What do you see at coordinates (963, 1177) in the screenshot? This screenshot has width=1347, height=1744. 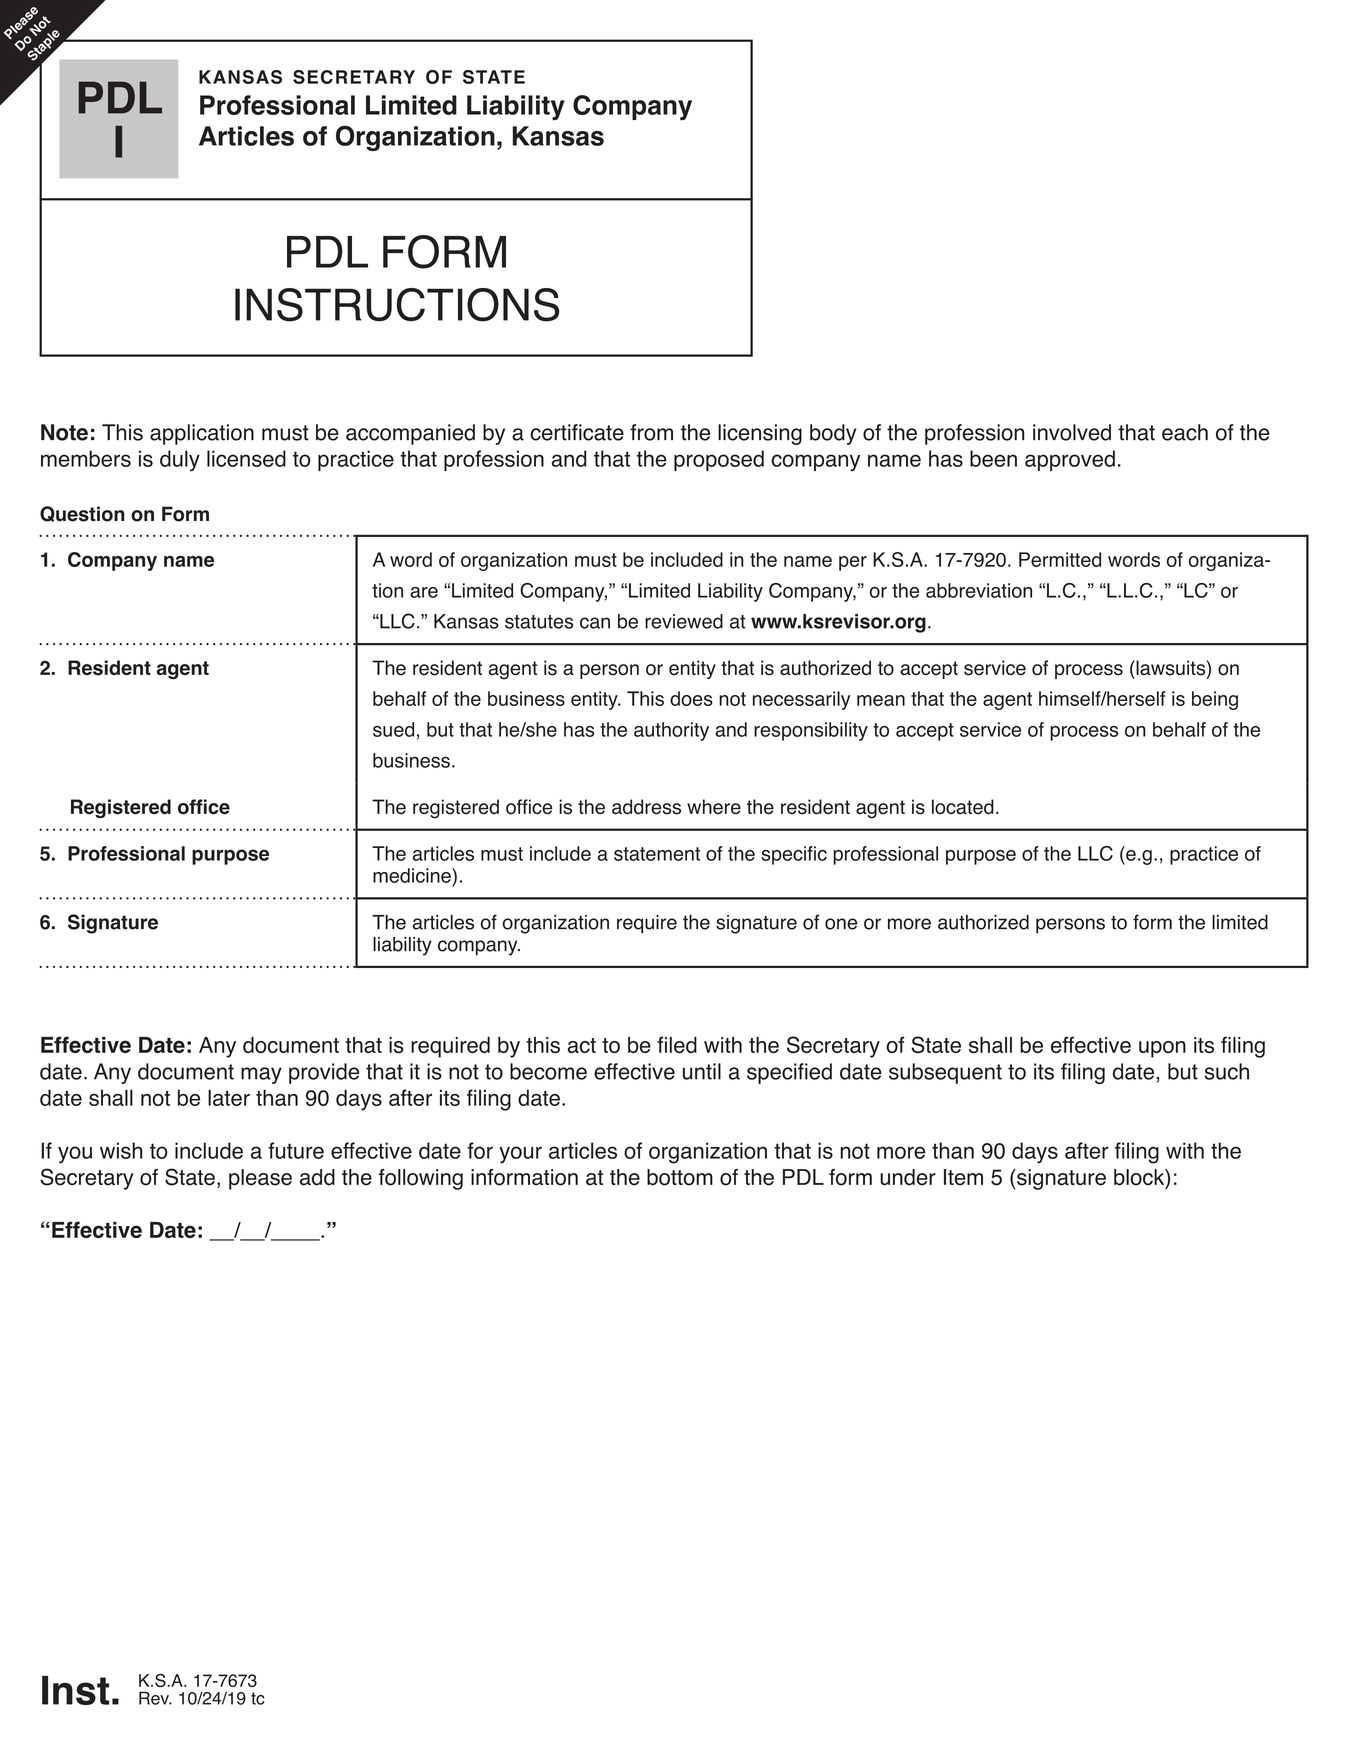 I see `Item` at bounding box center [963, 1177].
